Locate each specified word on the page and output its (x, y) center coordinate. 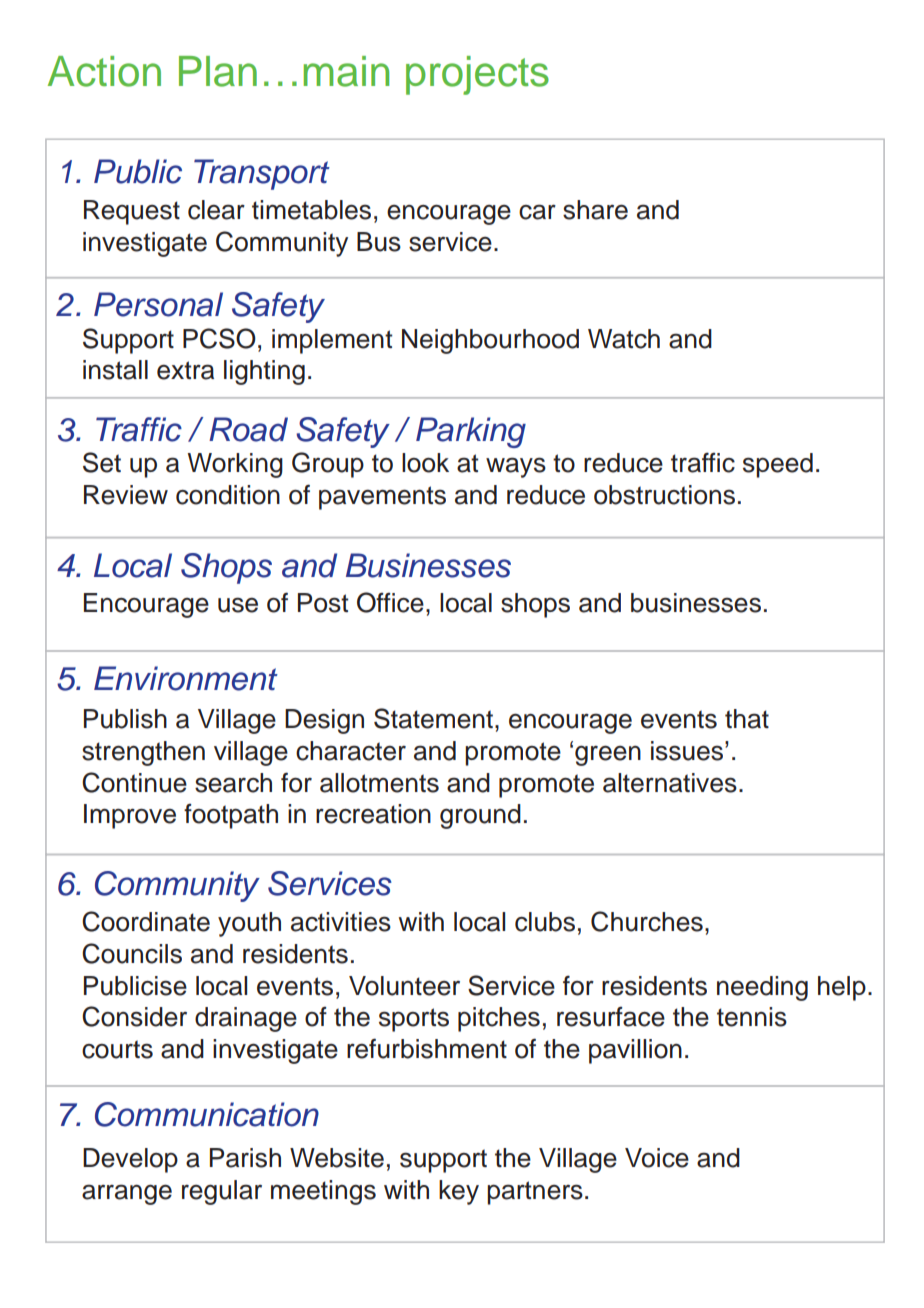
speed (778, 465)
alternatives (670, 783)
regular (222, 1192)
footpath (231, 816)
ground (480, 816)
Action (104, 71)
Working (235, 465)
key (459, 1192)
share (595, 210)
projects (477, 75)
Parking (471, 432)
